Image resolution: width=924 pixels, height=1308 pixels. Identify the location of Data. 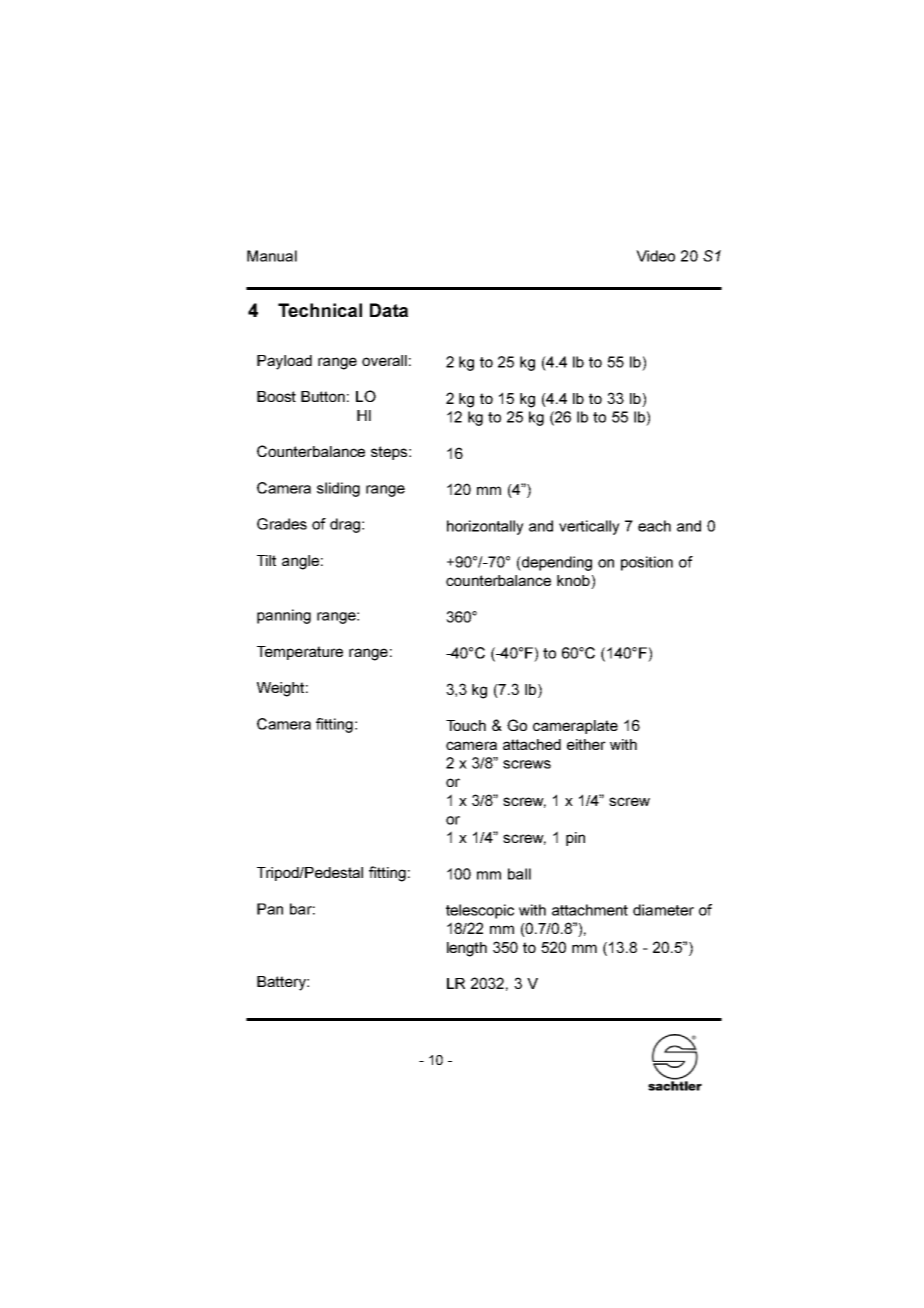
(389, 310).
